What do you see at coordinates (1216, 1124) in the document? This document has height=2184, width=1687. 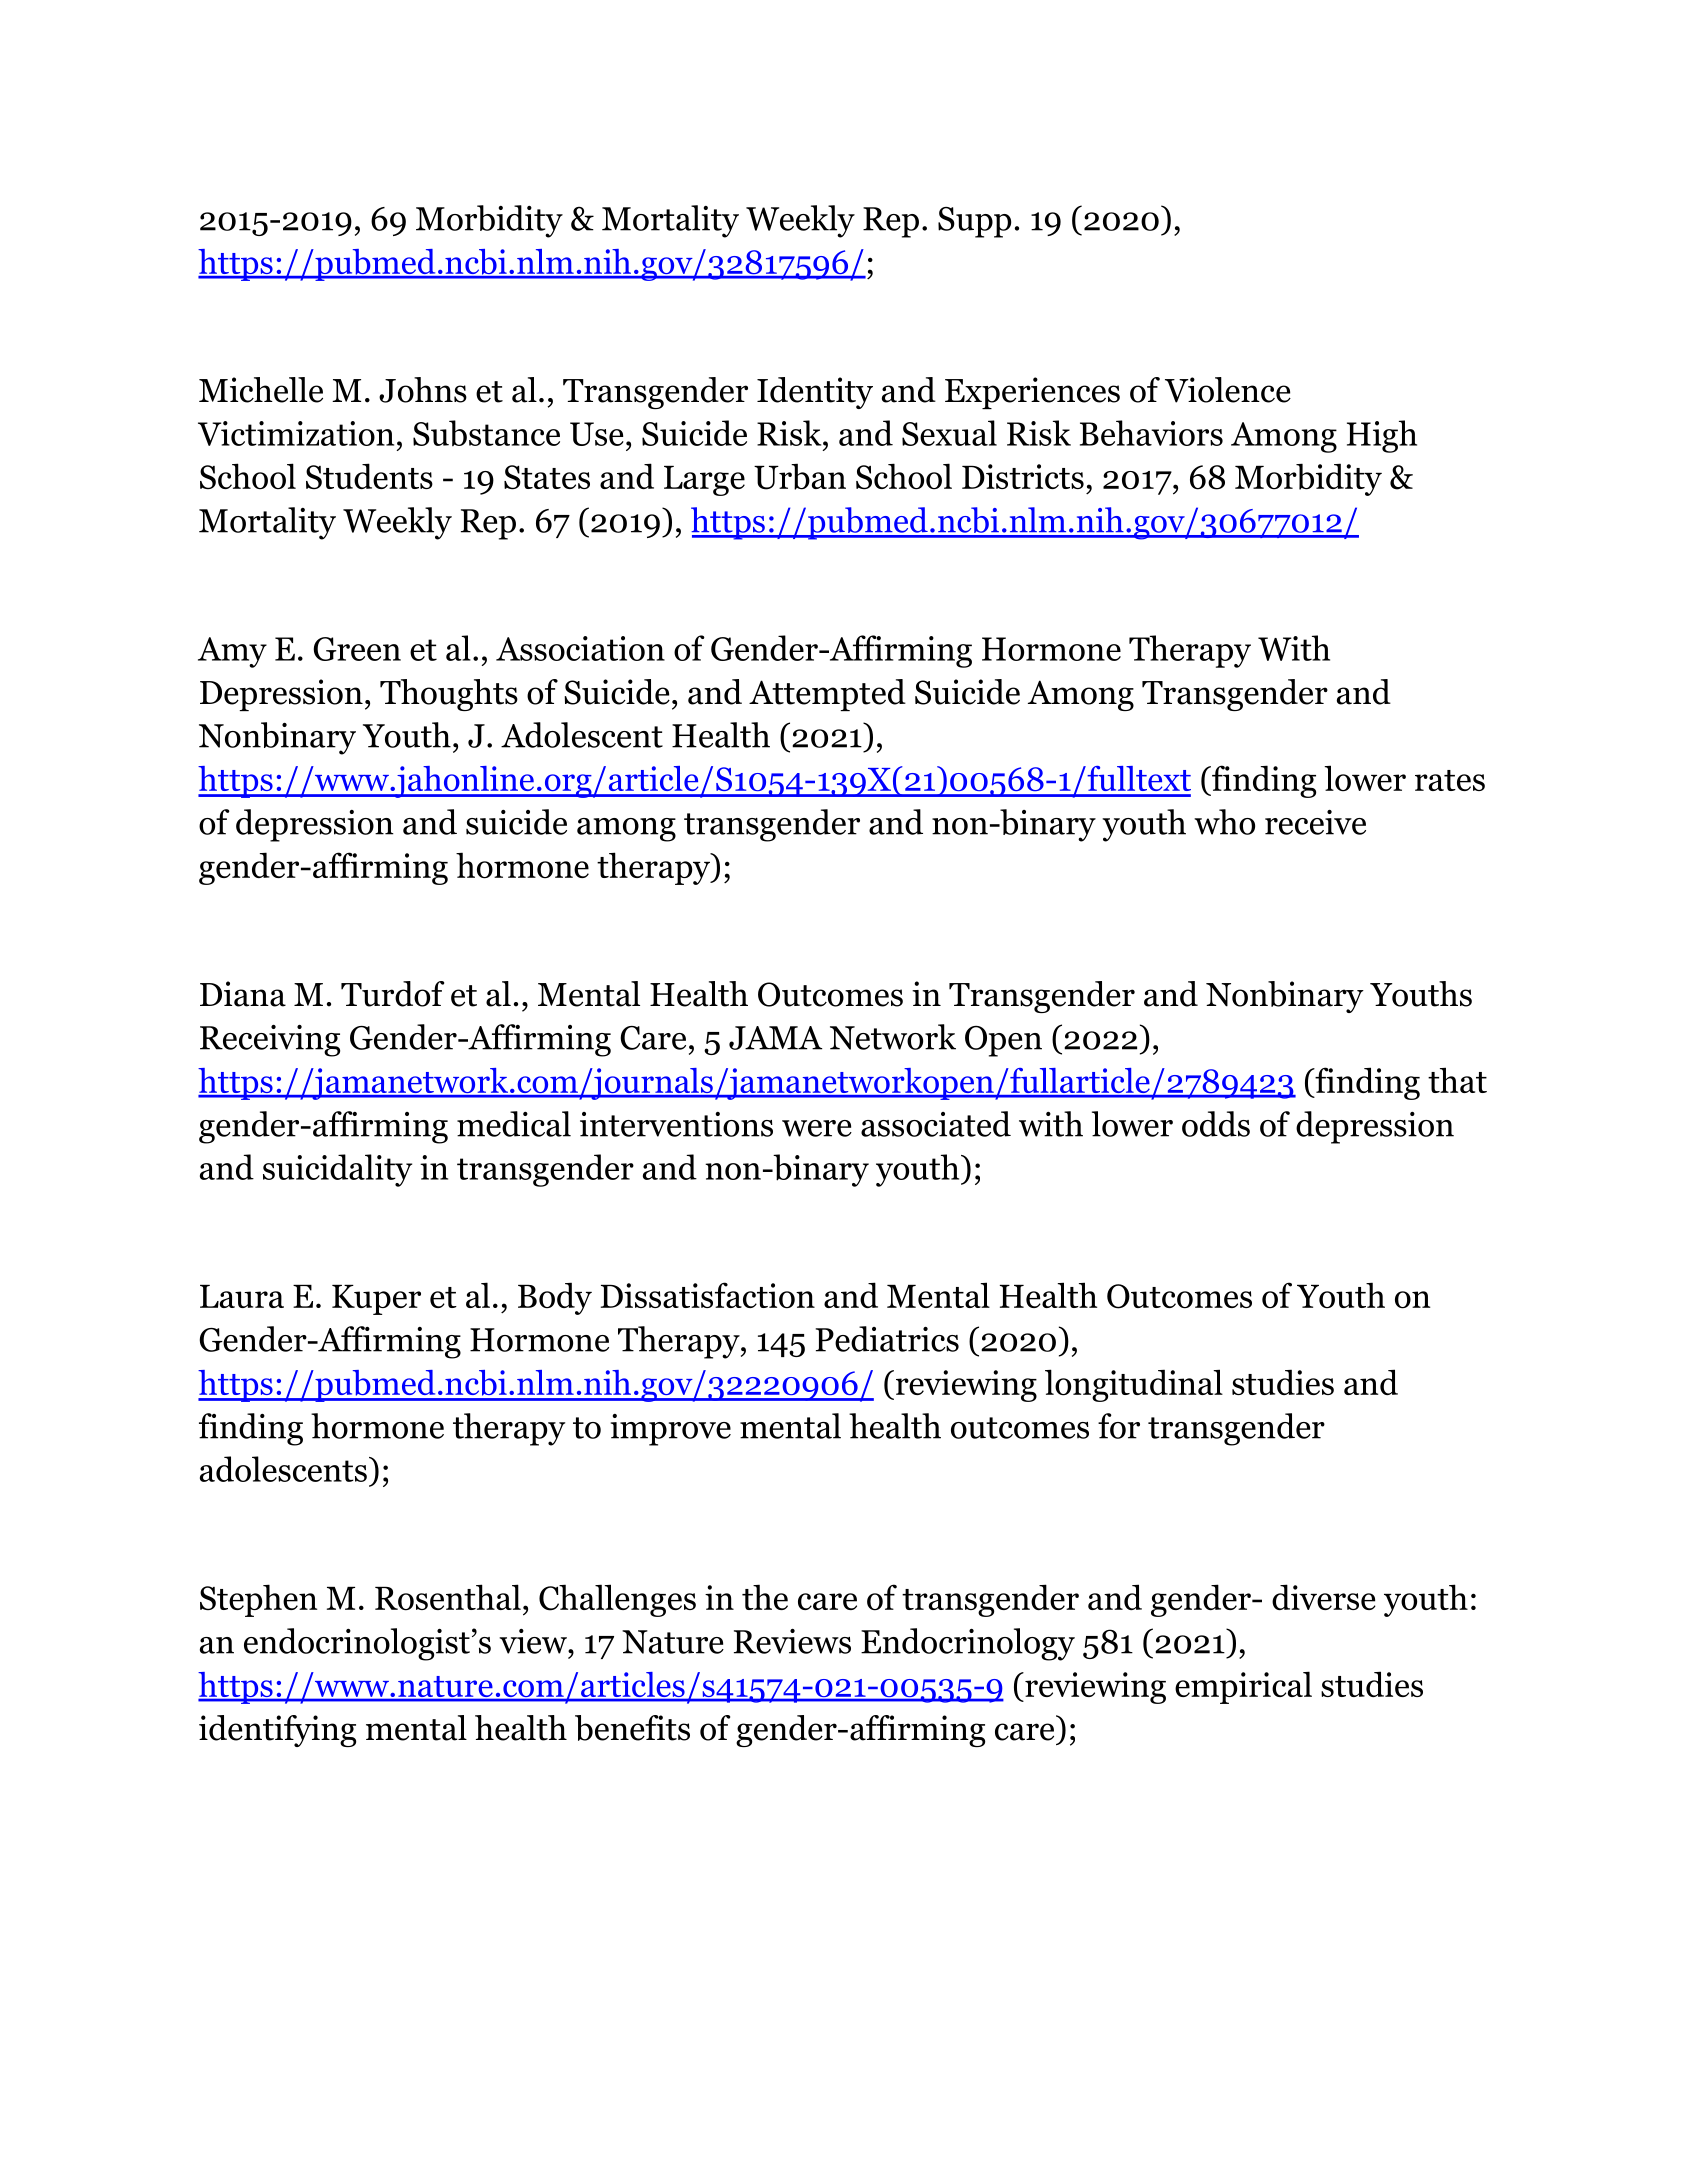 I see `odds` at bounding box center [1216, 1124].
